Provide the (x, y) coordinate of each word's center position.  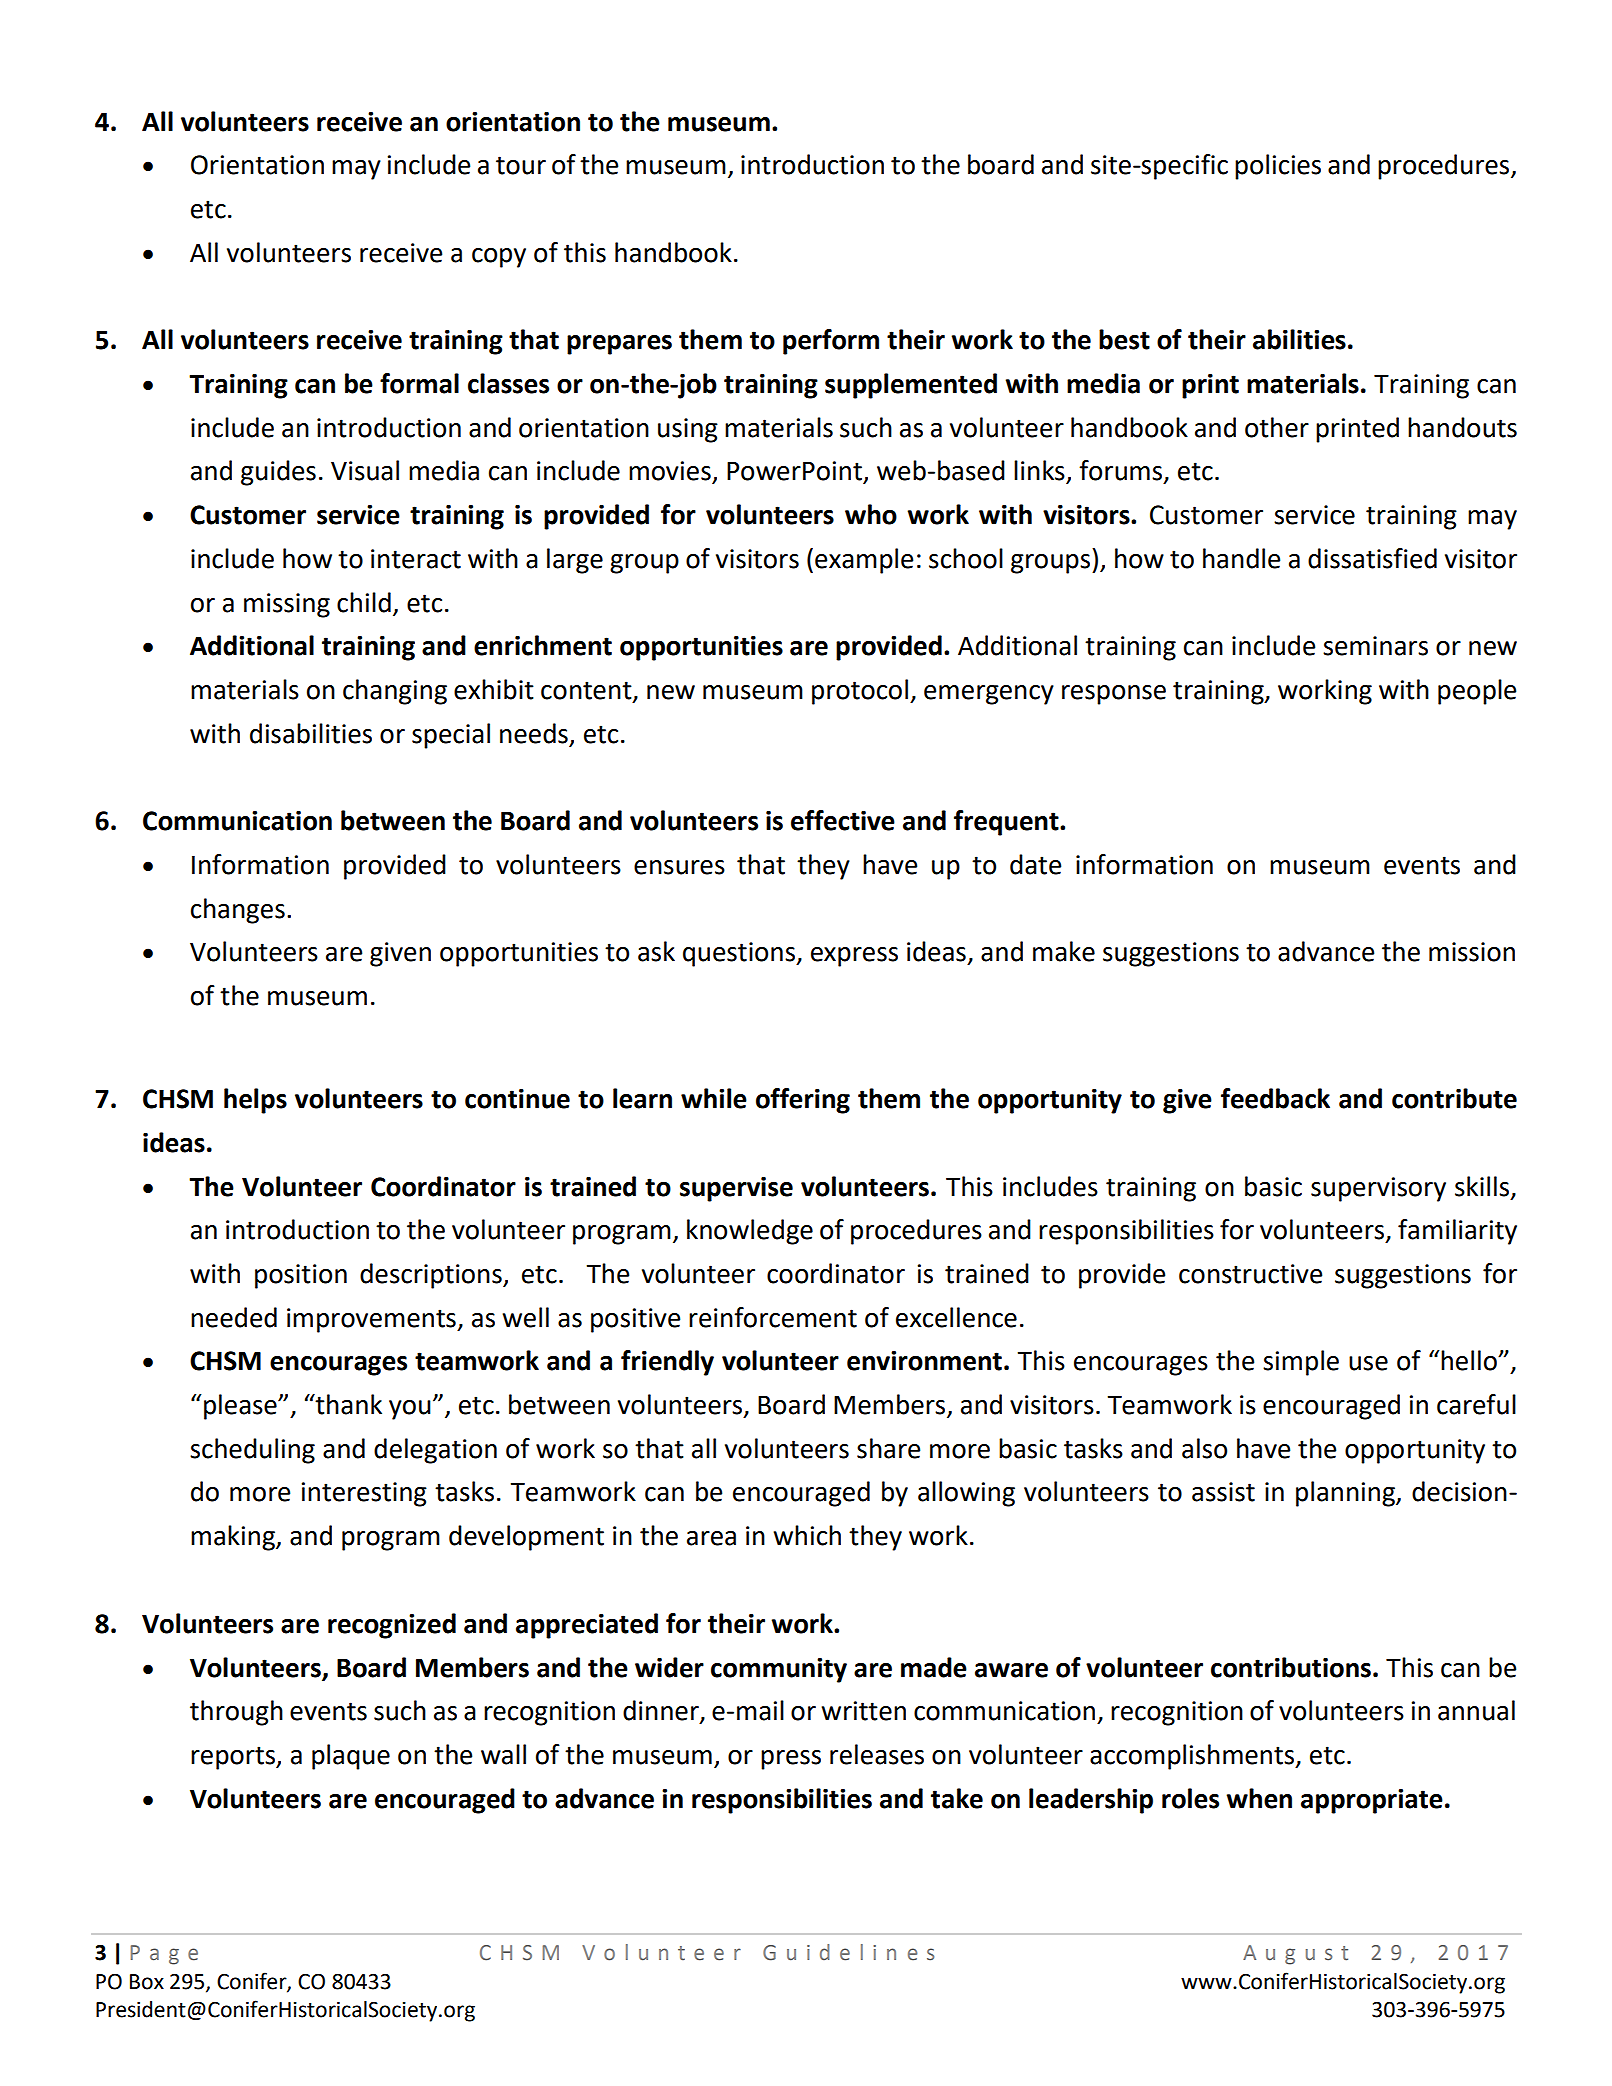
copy (499, 258)
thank (347, 1404)
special (451, 736)
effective (843, 820)
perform (831, 342)
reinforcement (773, 1317)
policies (1278, 167)
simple (1301, 1363)
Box (147, 1982)
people (1477, 692)
